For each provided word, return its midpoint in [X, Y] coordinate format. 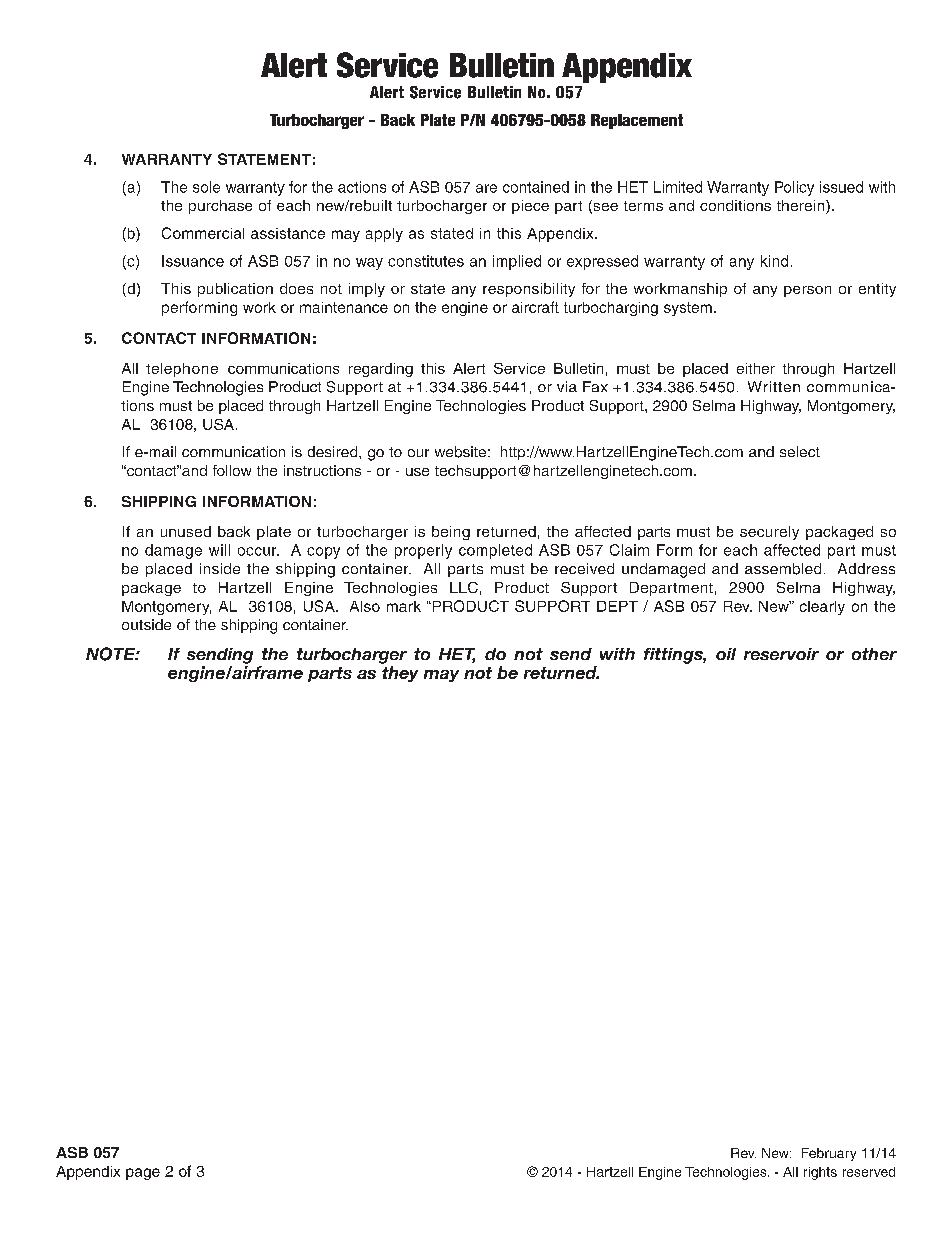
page [143, 1174]
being [451, 533]
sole [206, 187]
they [400, 674]
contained [536, 187]
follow [232, 470]
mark [404, 606]
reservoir [781, 654]
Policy [794, 188]
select [800, 451]
